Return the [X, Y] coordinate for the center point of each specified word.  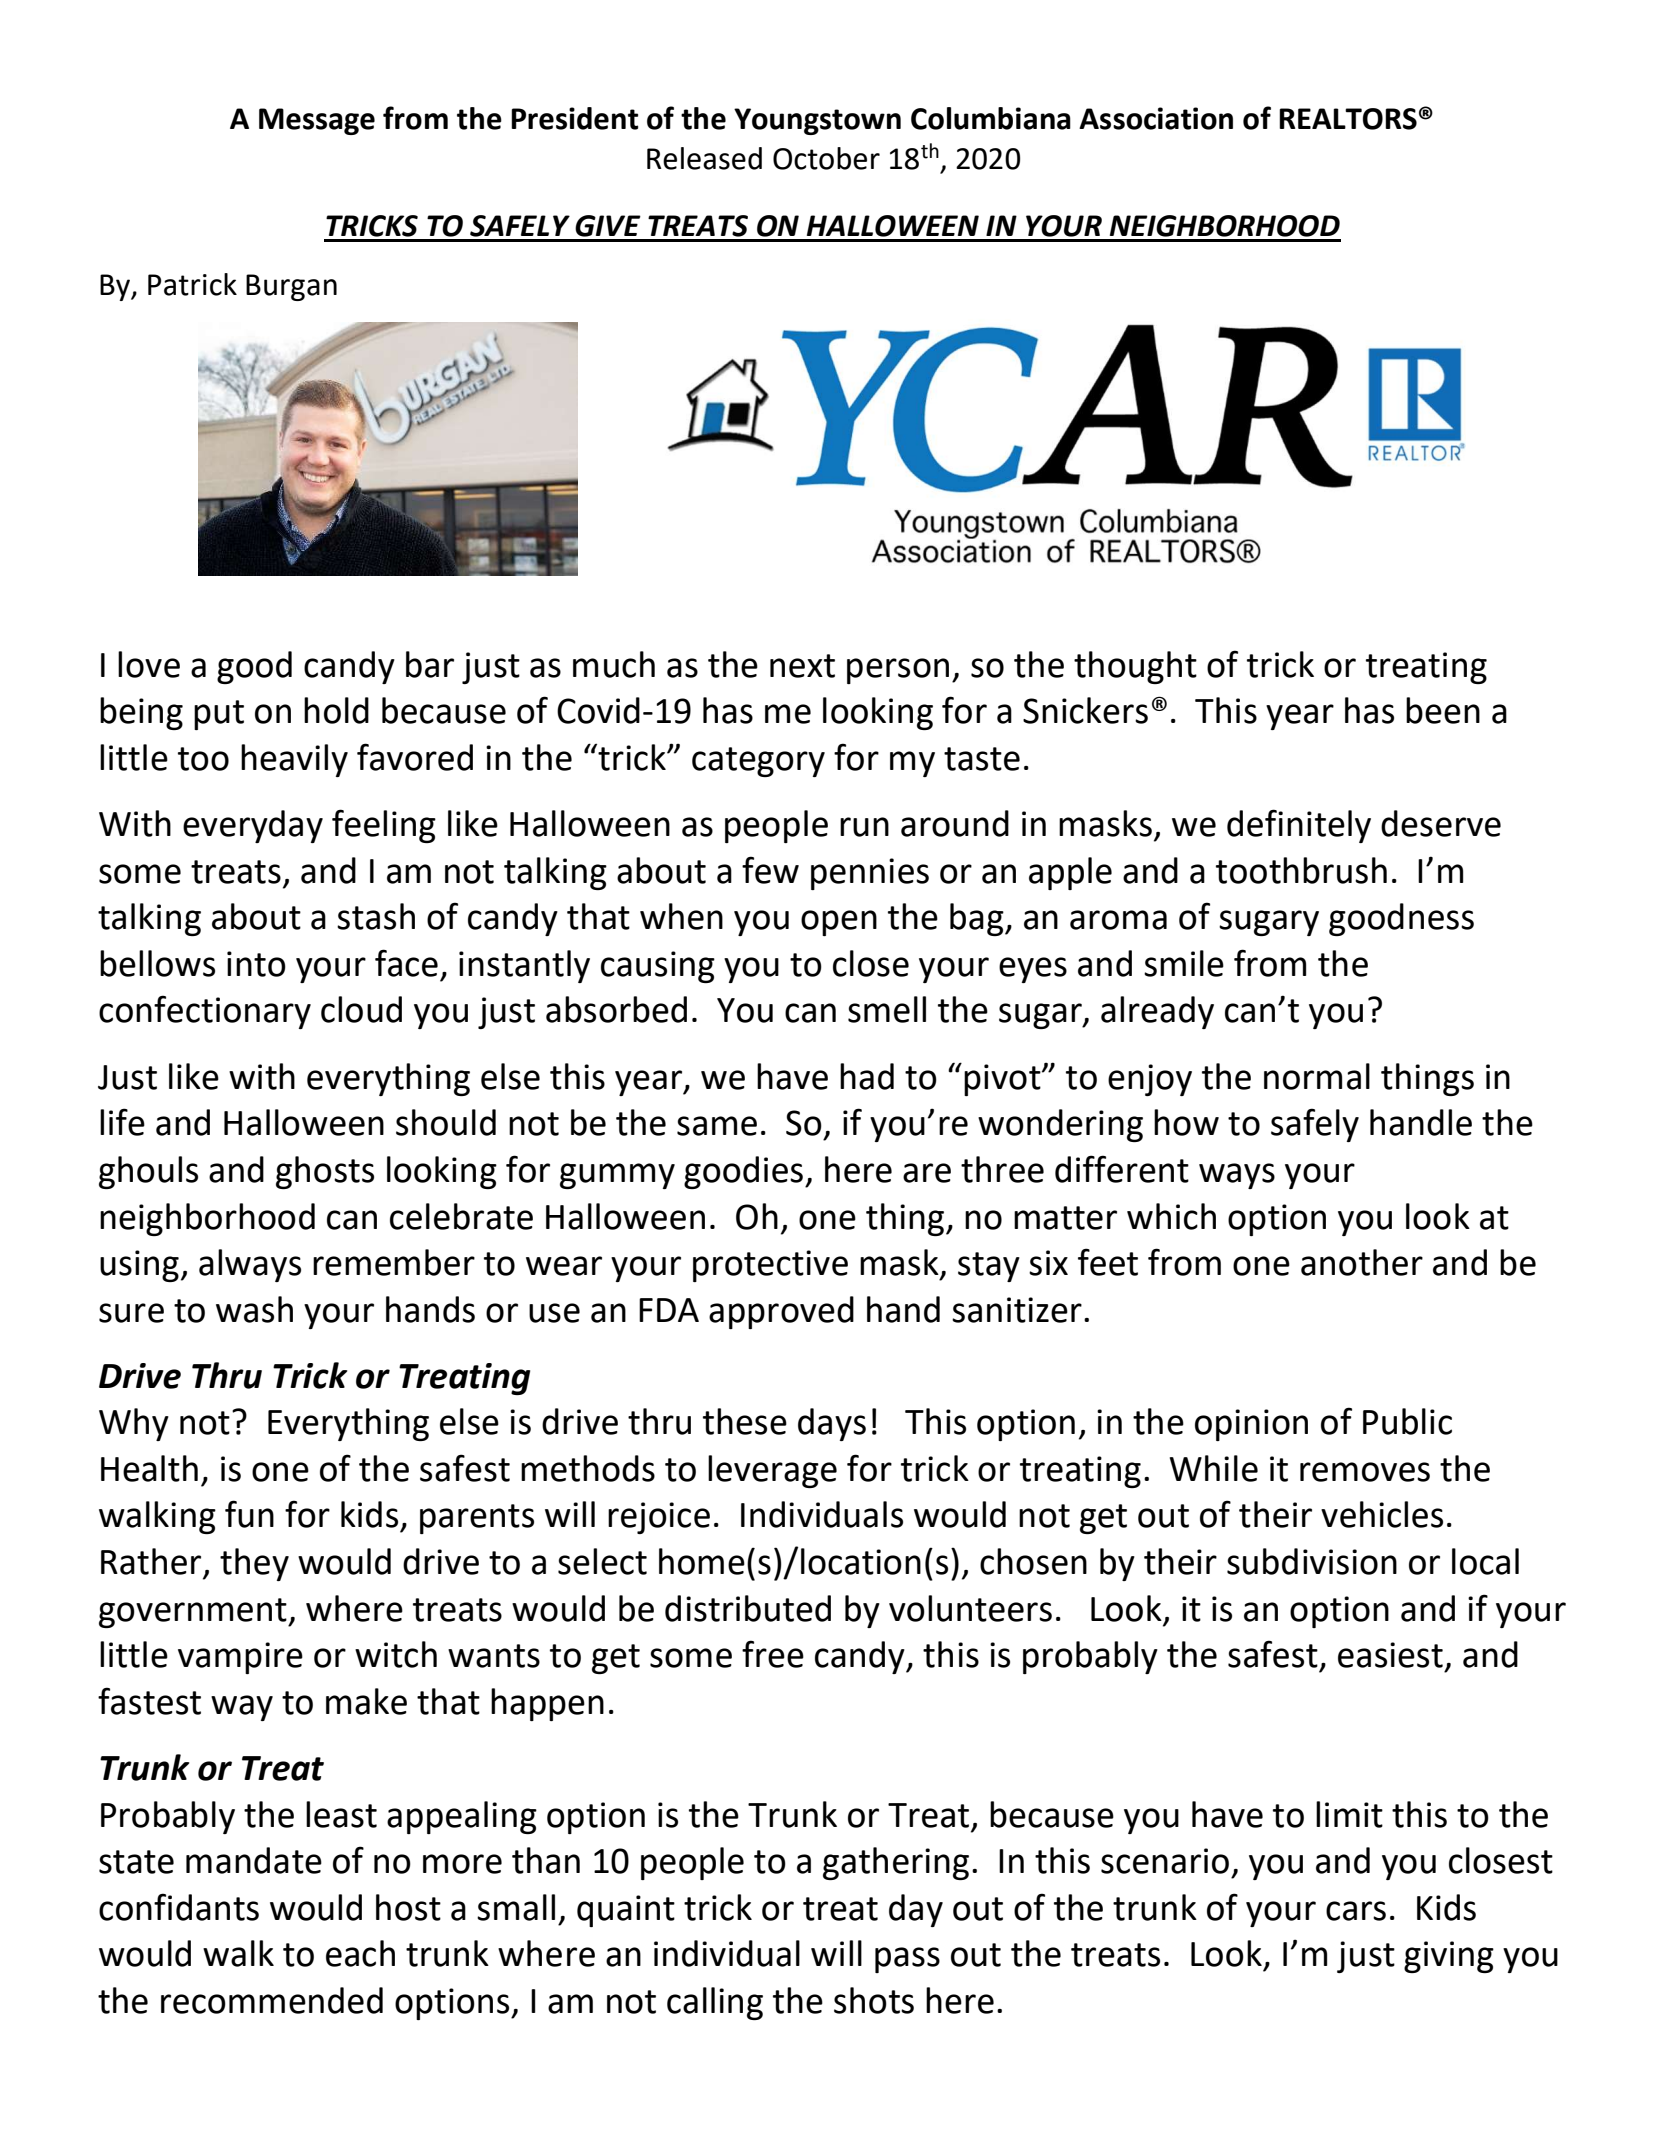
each [360, 1953]
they [254, 1564]
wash [254, 1309]
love [149, 664]
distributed [748, 1608]
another [1362, 1262]
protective [770, 1266]
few [770, 870]
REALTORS [1348, 119]
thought [1135, 667]
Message [317, 121]
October [826, 158]
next [802, 666]
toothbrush [1301, 870]
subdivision [1312, 1561]
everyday [253, 826]
